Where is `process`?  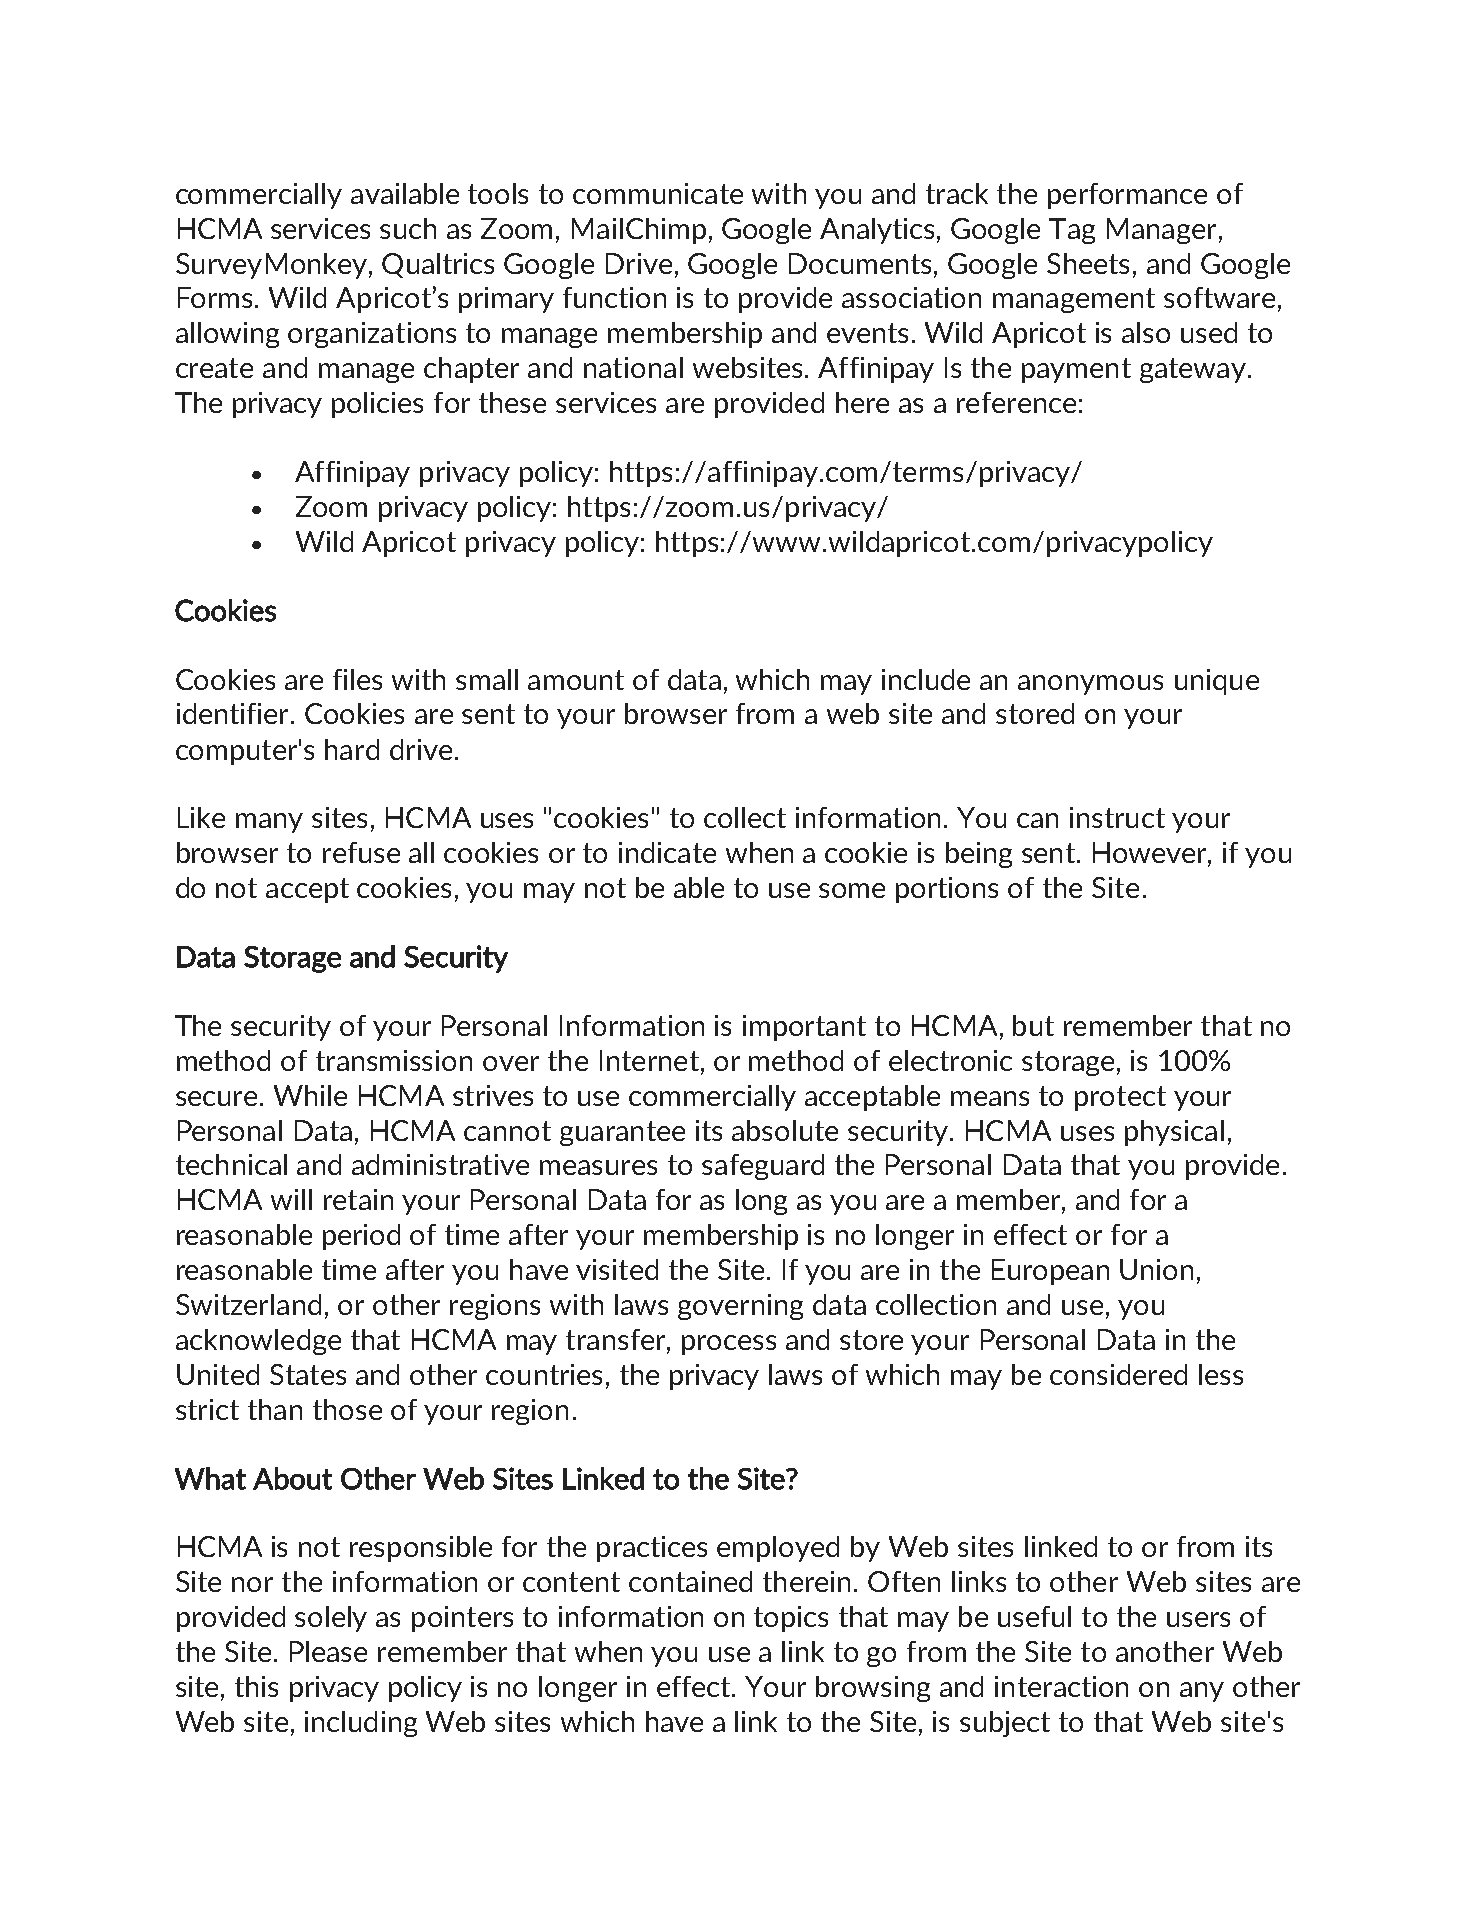 process is located at coordinates (729, 1345).
